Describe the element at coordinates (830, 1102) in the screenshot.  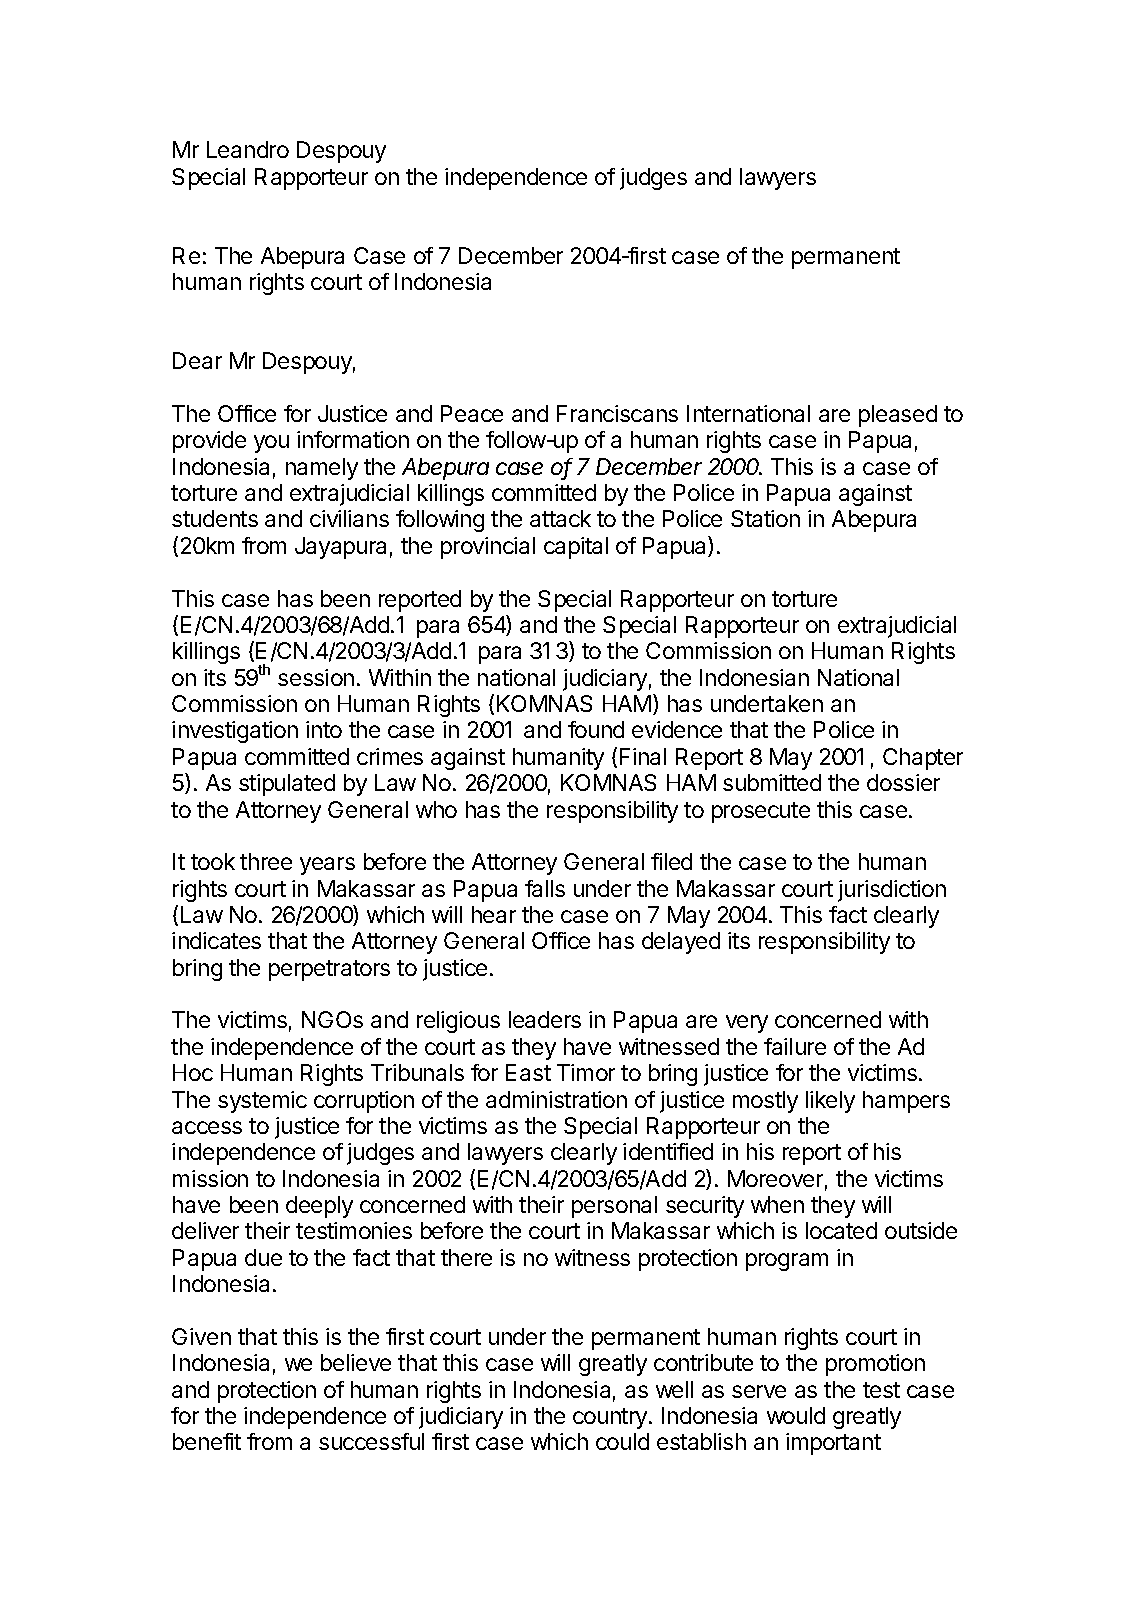
I see `likely` at that location.
